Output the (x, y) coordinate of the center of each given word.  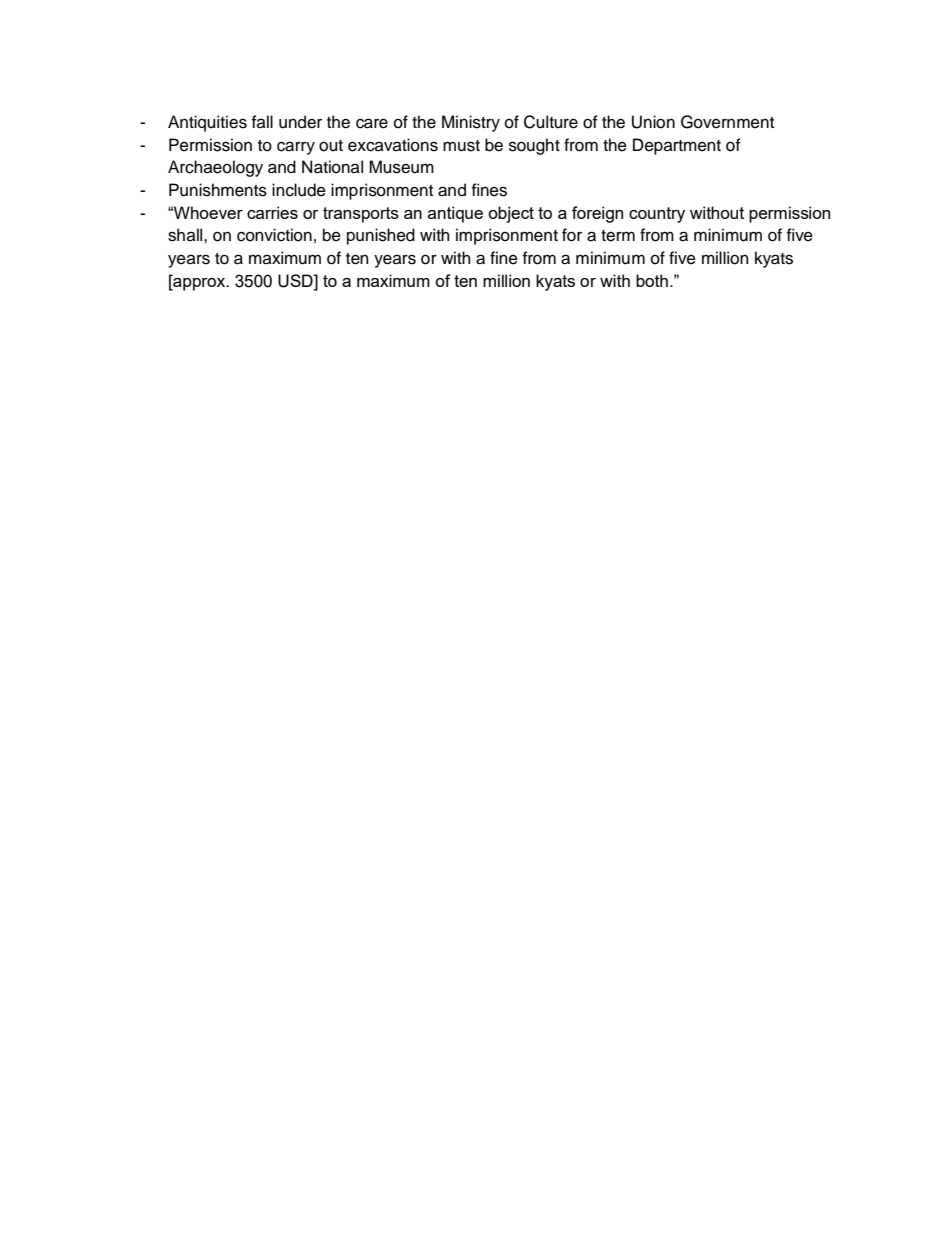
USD (296, 281)
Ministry (471, 123)
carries (272, 212)
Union (653, 122)
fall (262, 121)
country (657, 215)
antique (455, 214)
